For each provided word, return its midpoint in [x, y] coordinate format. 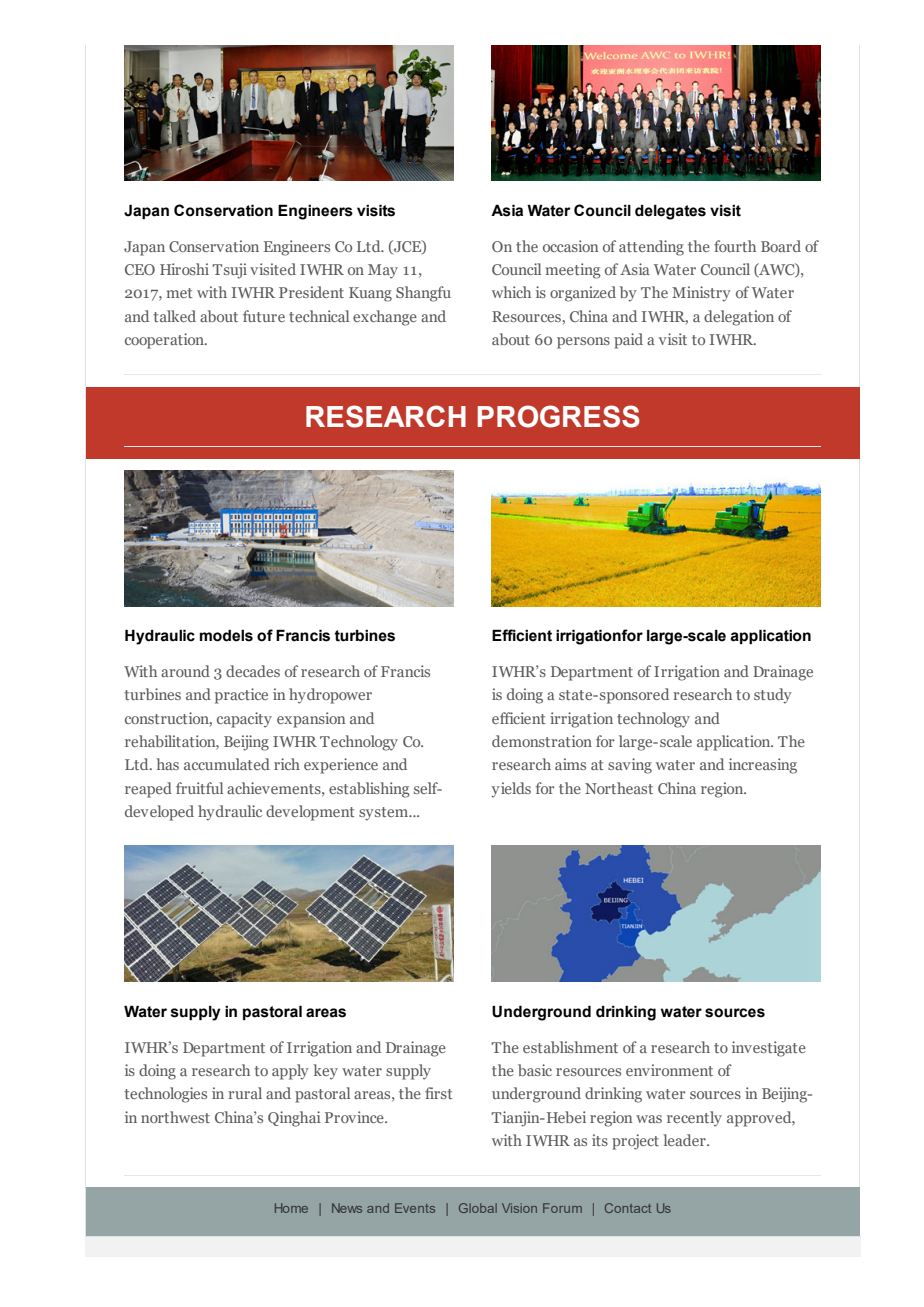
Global [478, 1208]
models [226, 635]
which [511, 292]
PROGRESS [559, 416]
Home [291, 1208]
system [385, 814]
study [773, 696]
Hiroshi [184, 269]
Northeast [619, 788]
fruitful [199, 788]
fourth [735, 246]
